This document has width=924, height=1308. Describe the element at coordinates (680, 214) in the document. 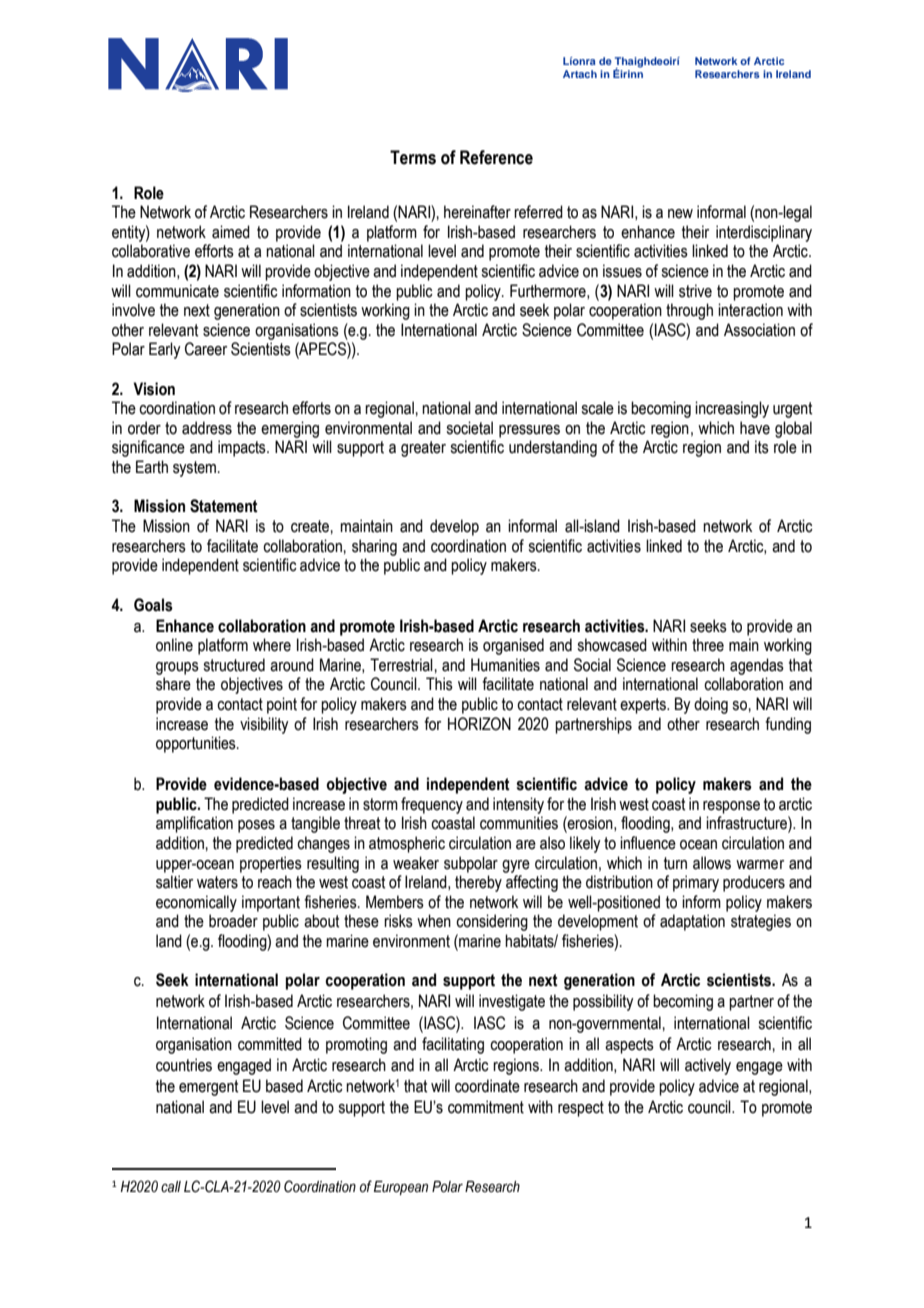

I see `new` at that location.
